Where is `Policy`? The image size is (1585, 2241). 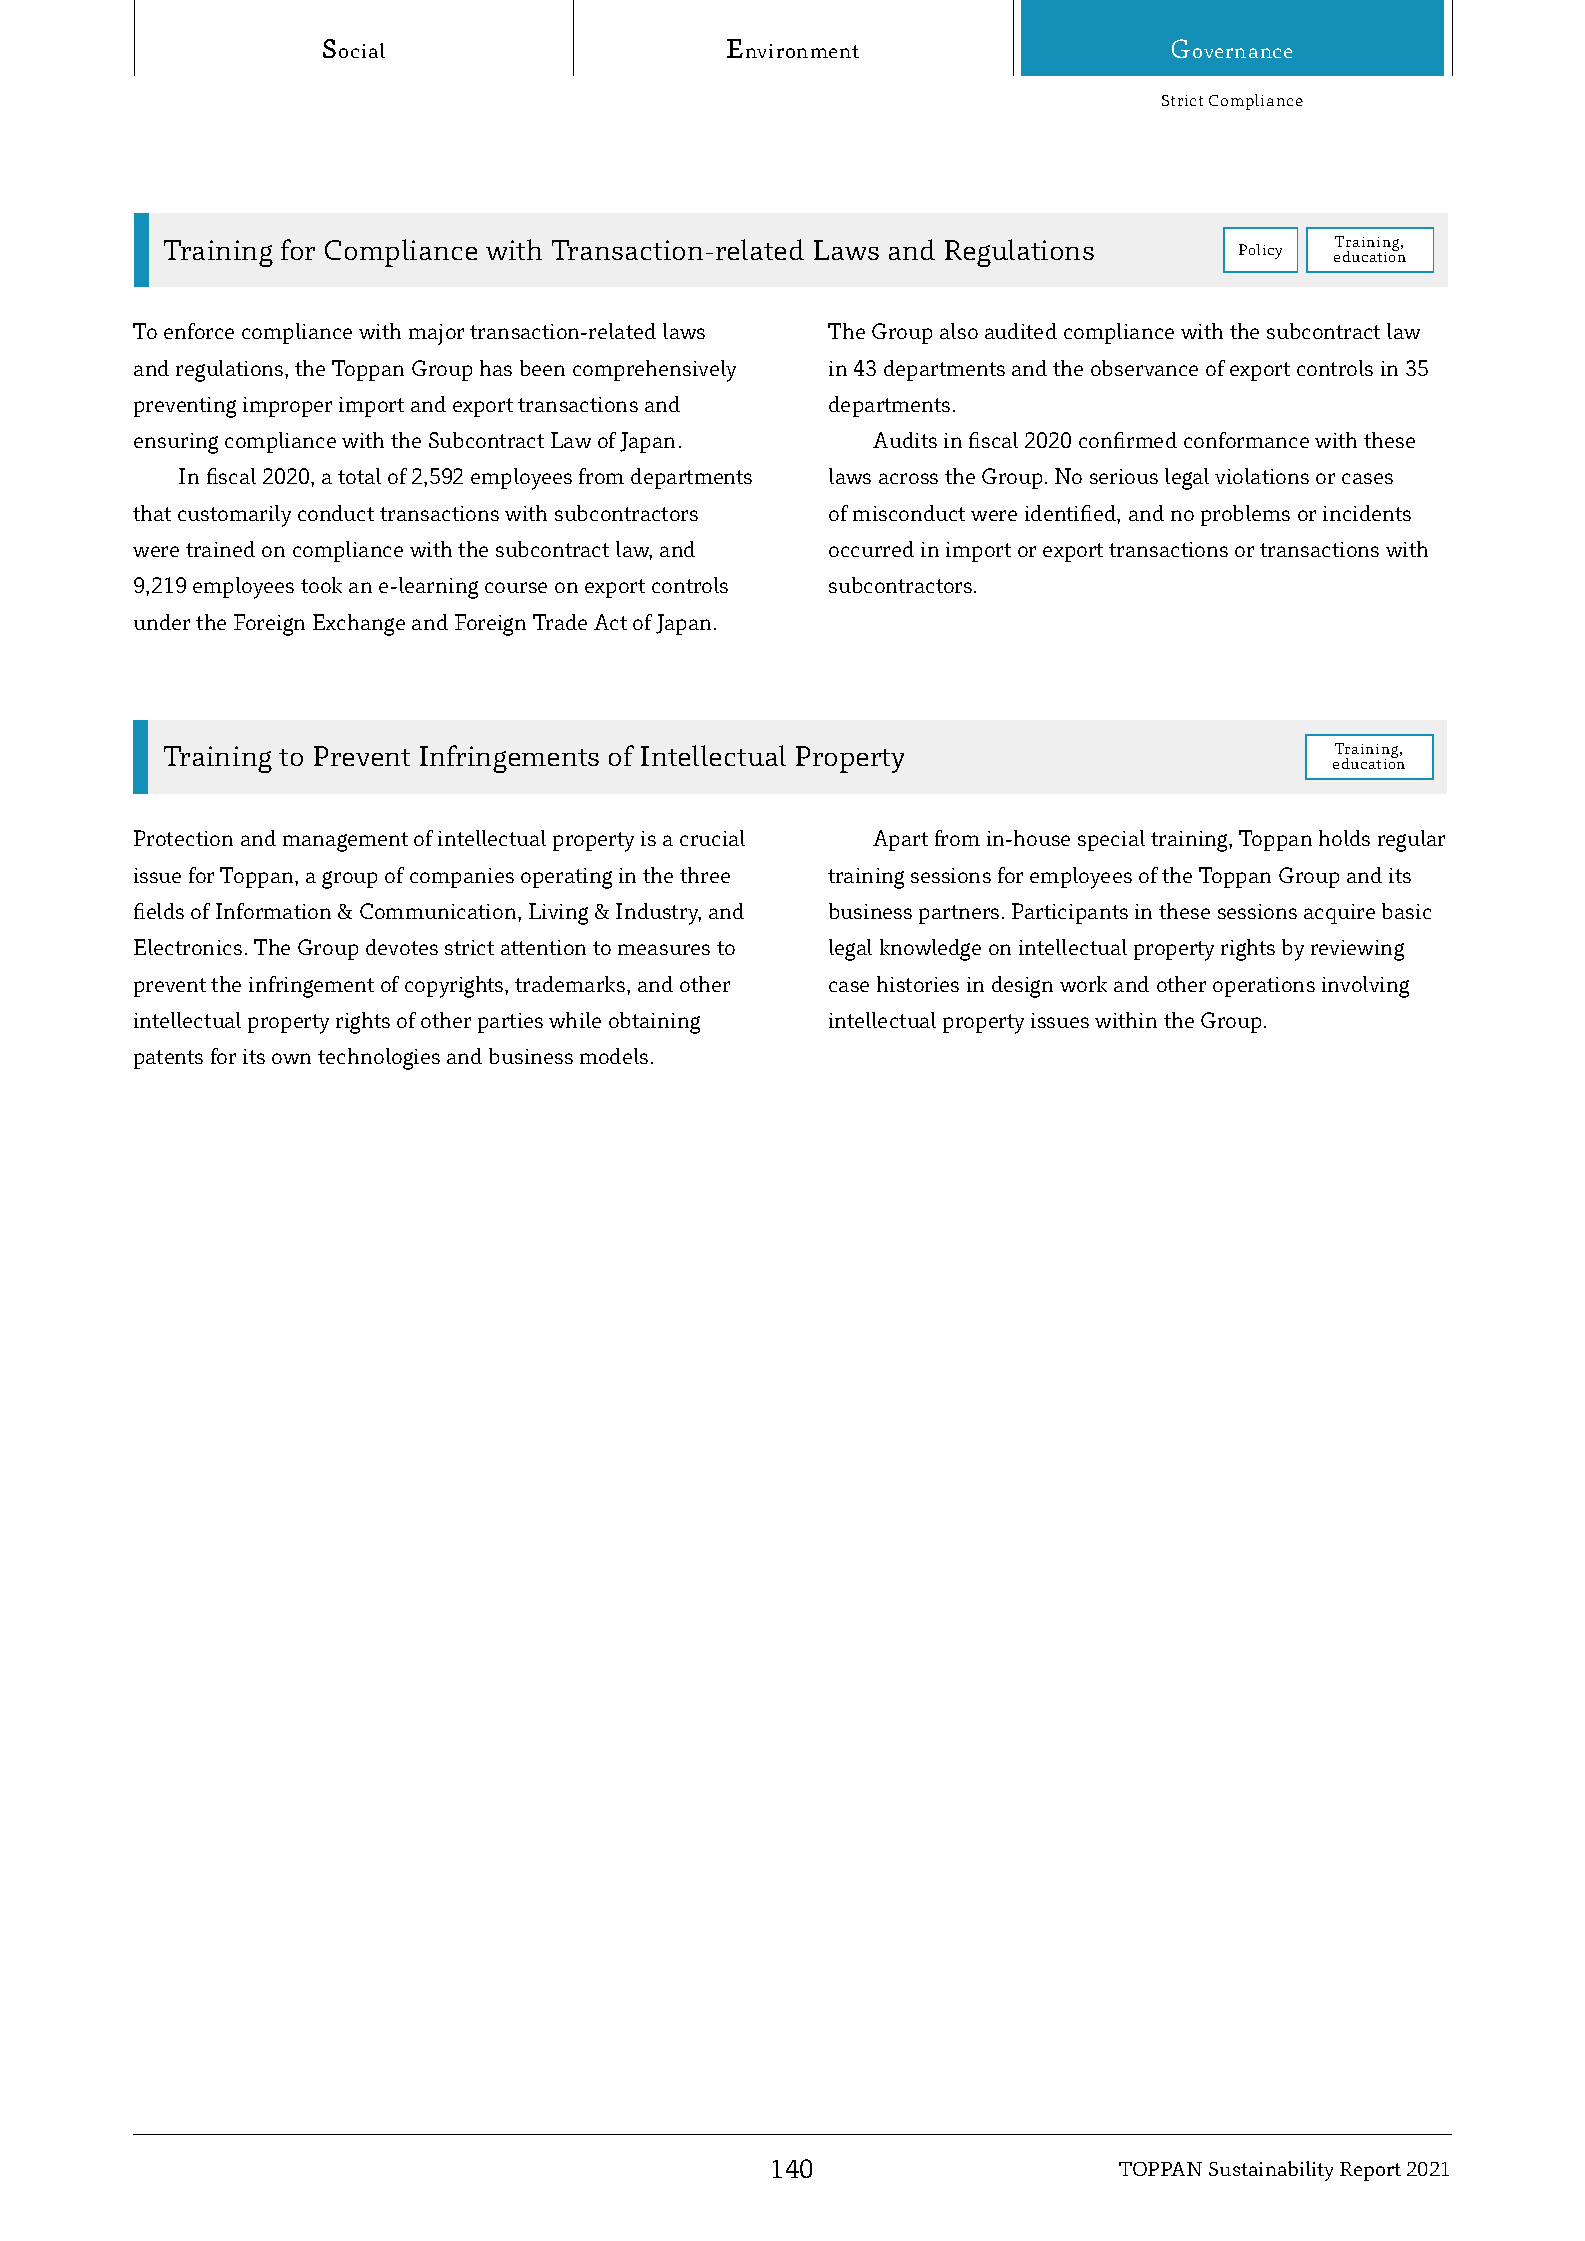
Policy is located at coordinates (1260, 251).
